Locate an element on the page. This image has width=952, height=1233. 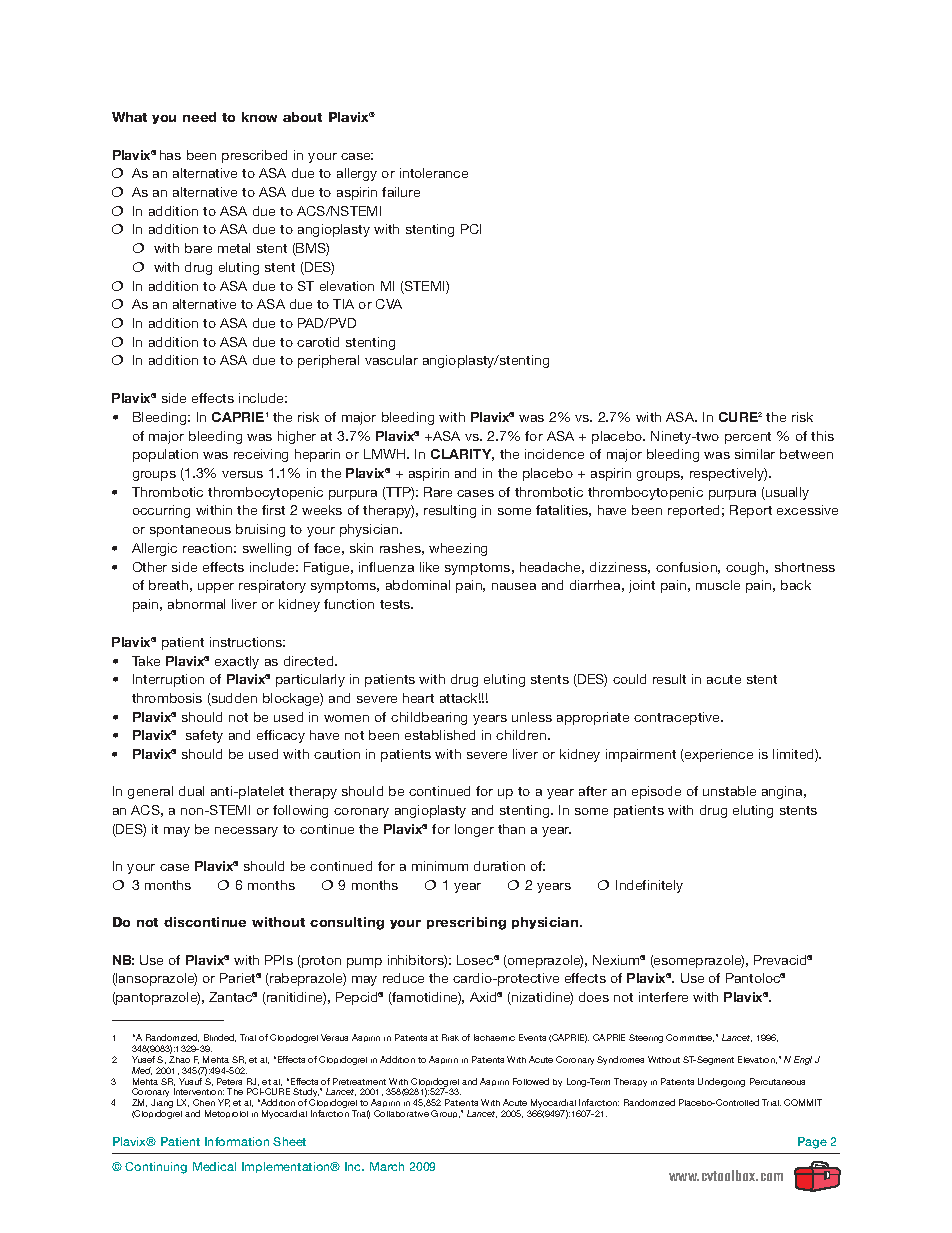
established is located at coordinates (440, 735).
